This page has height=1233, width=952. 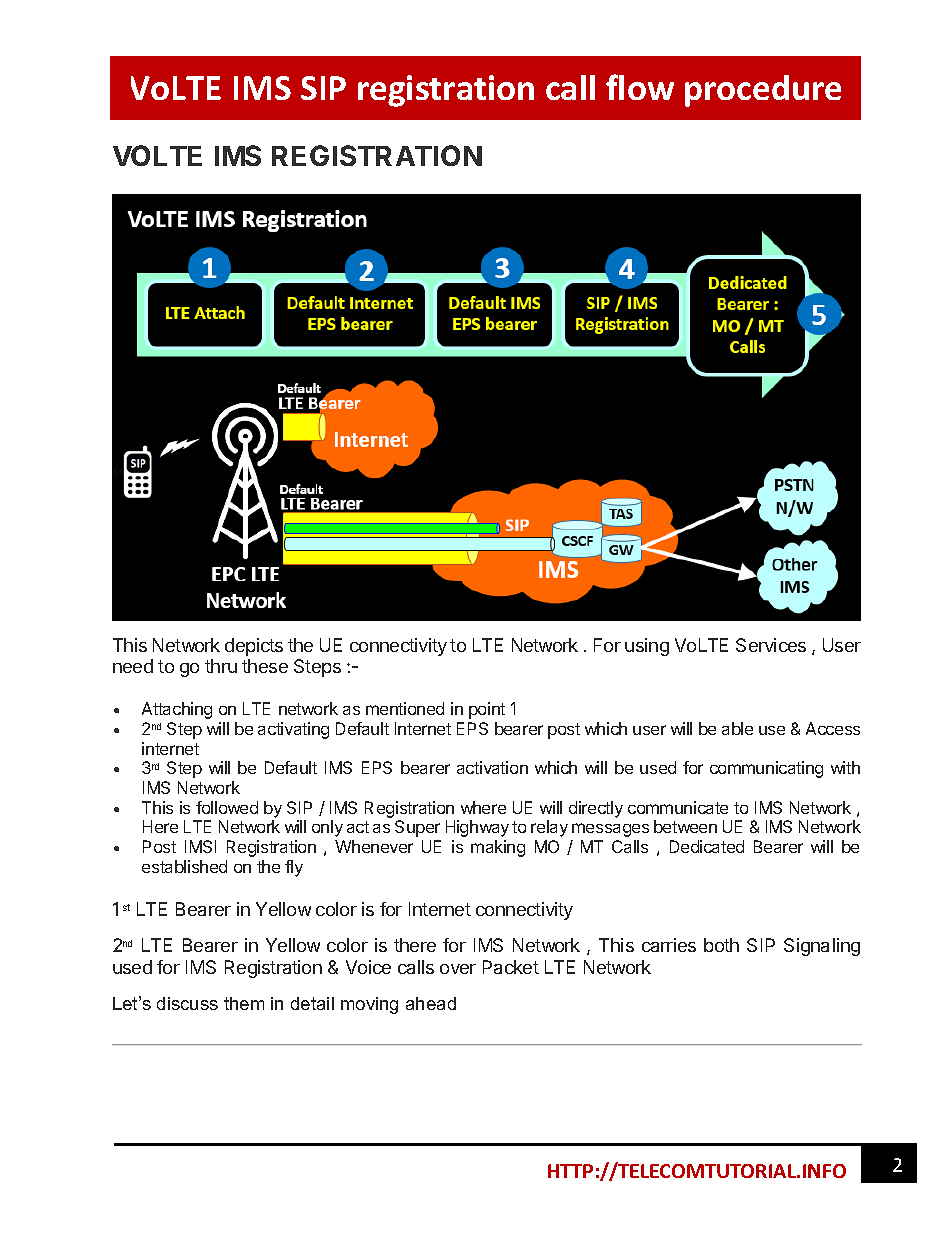 What do you see at coordinates (244, 1003) in the page?
I see `them` at bounding box center [244, 1003].
